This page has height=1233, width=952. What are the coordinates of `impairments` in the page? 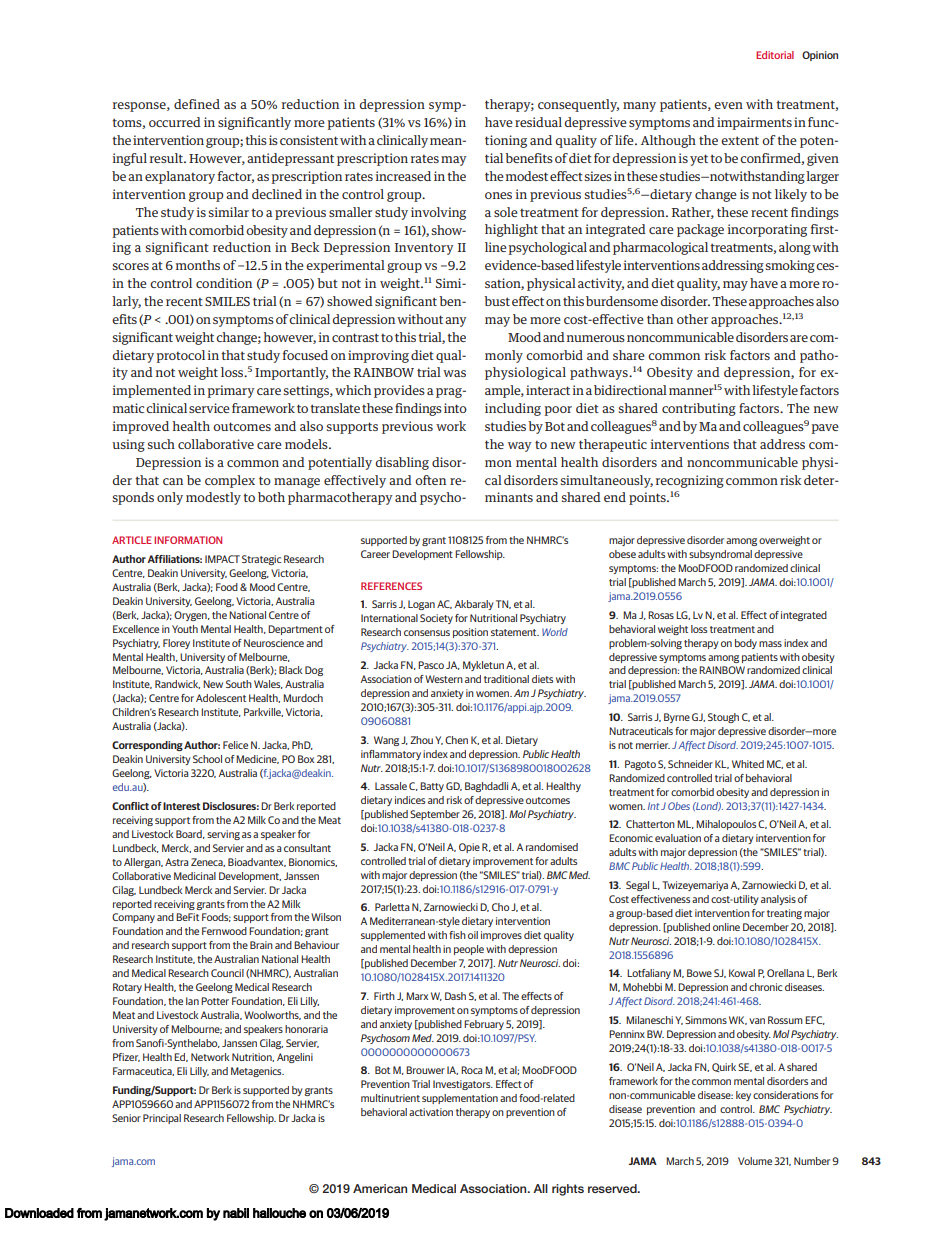 It's located at (754, 123).
